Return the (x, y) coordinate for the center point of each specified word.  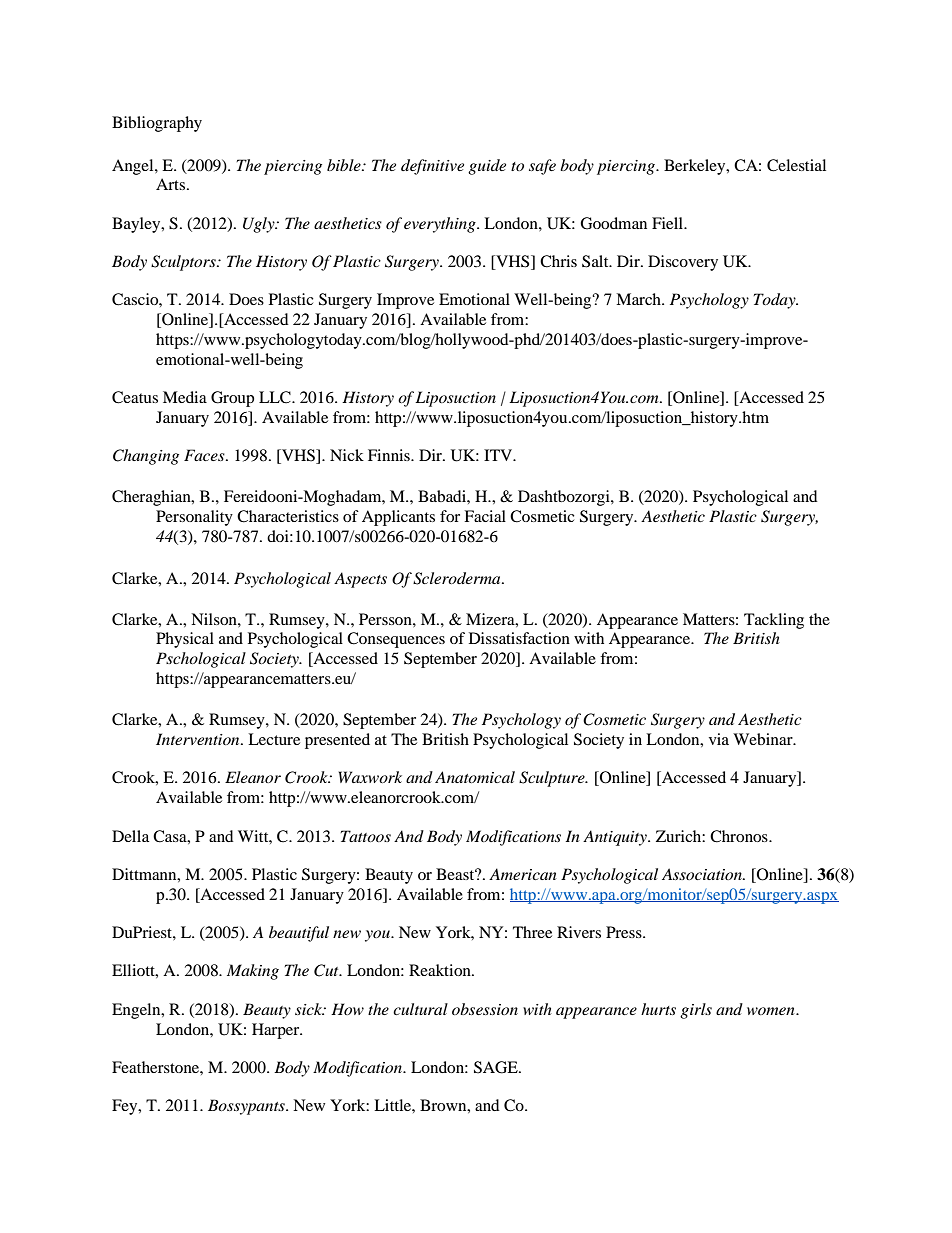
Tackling (774, 621)
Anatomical (475, 777)
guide (487, 167)
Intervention (199, 739)
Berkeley (696, 167)
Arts (170, 184)
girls (696, 1011)
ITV (499, 455)
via (719, 739)
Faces (205, 455)
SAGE (497, 1067)
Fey (126, 1107)
